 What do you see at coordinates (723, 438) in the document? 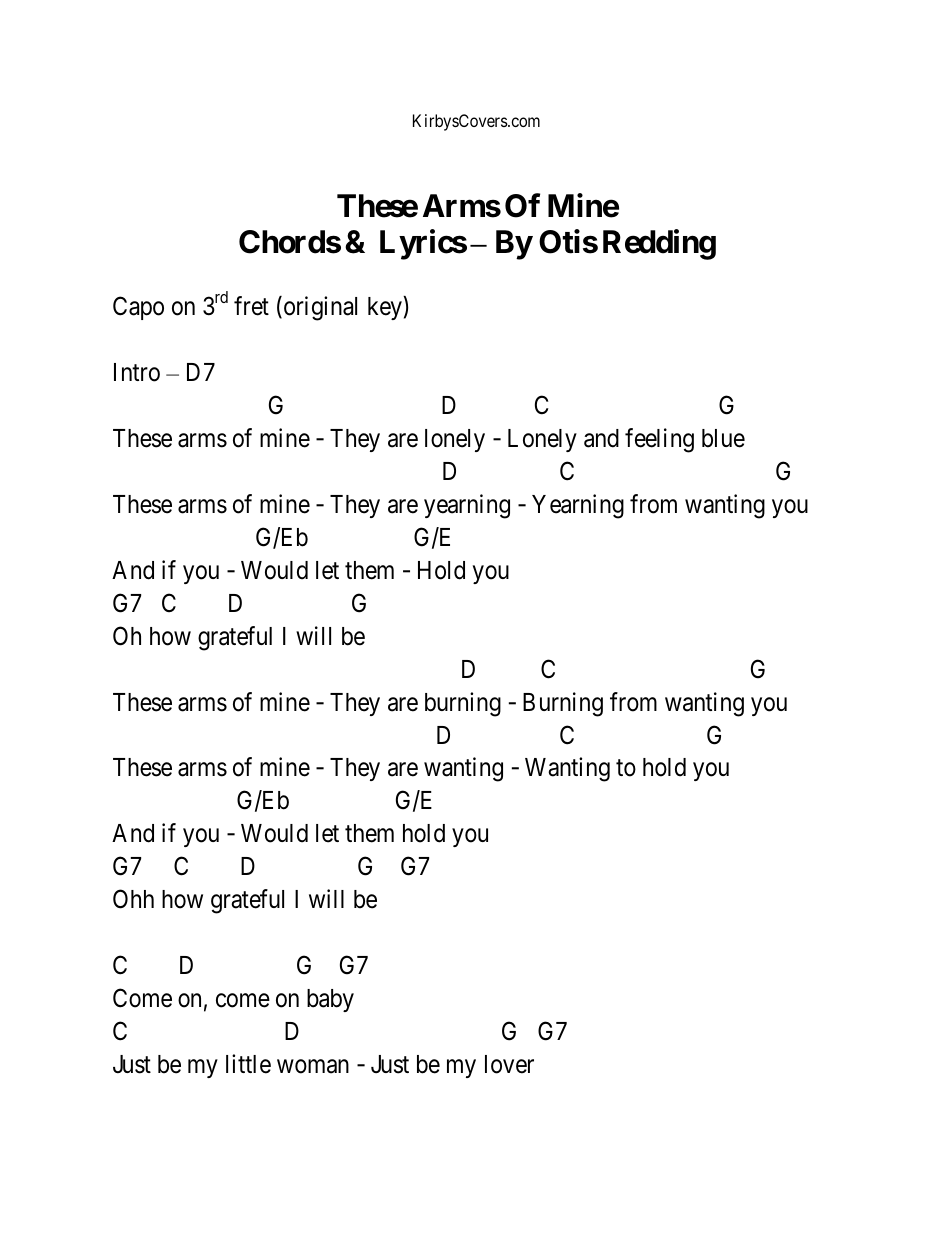
I see `blue` at bounding box center [723, 438].
